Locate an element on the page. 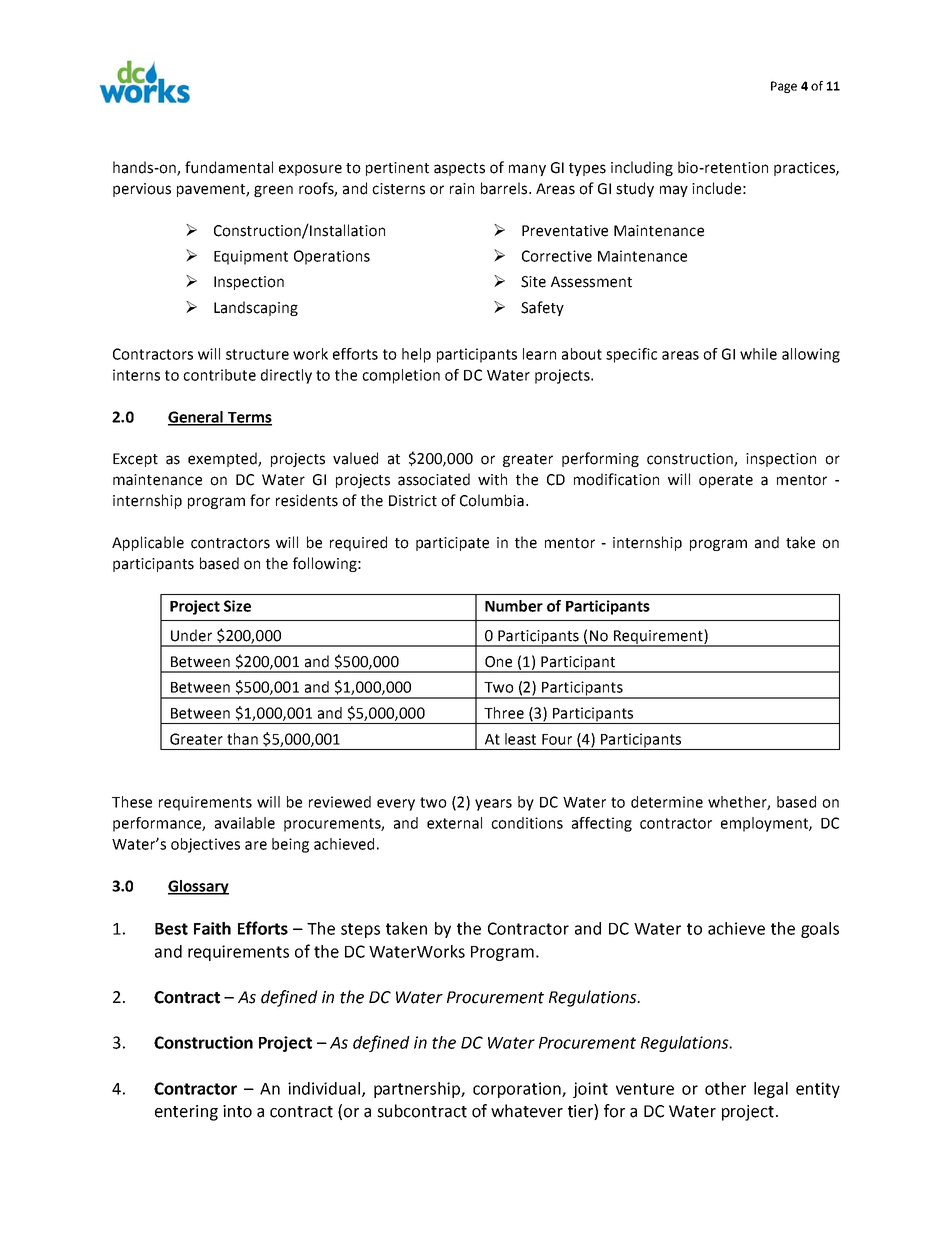  into is located at coordinates (237, 1111).
